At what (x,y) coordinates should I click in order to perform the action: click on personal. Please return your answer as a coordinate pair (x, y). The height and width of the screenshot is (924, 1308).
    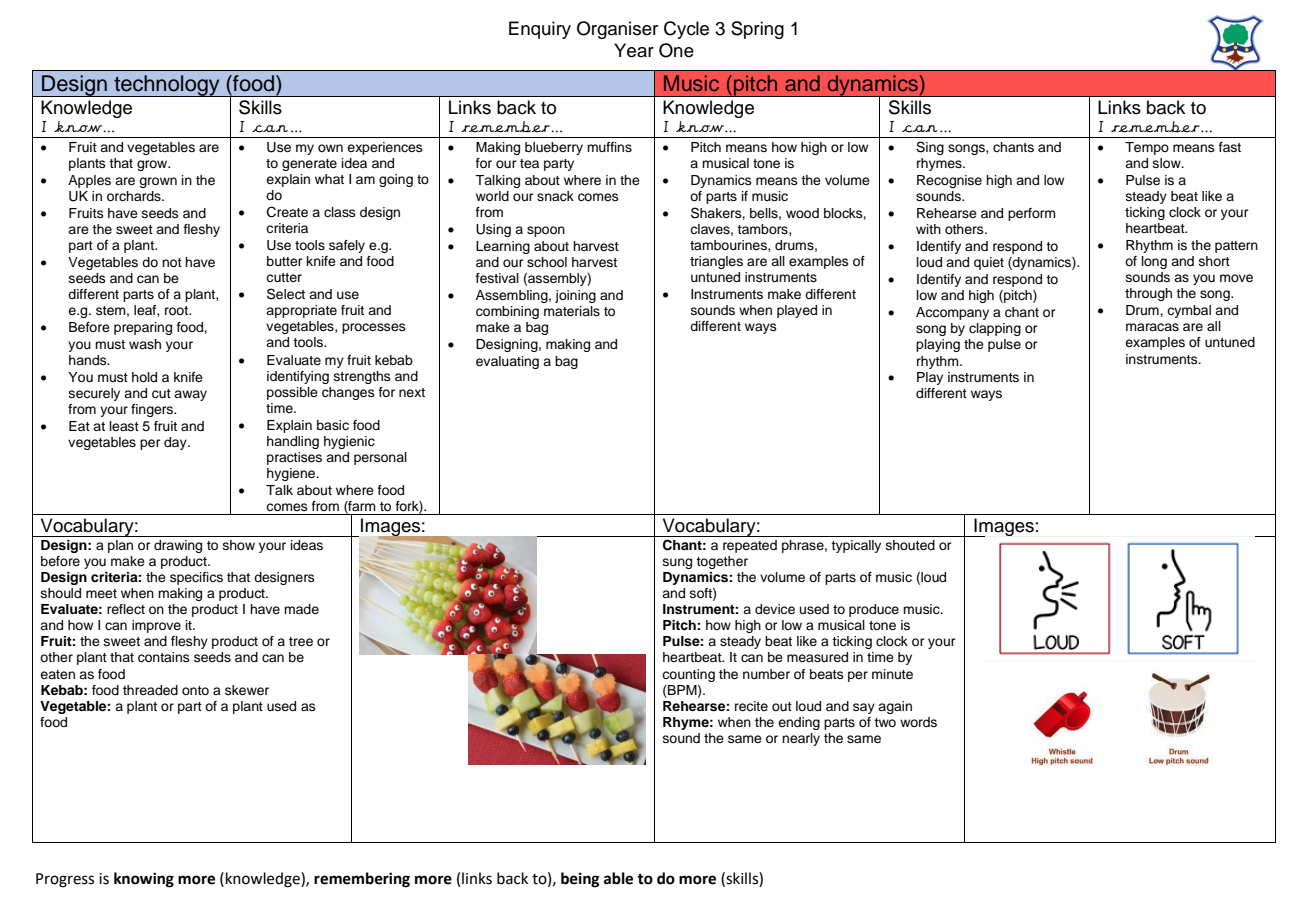
    Looking at the image, I should click on (380, 458).
